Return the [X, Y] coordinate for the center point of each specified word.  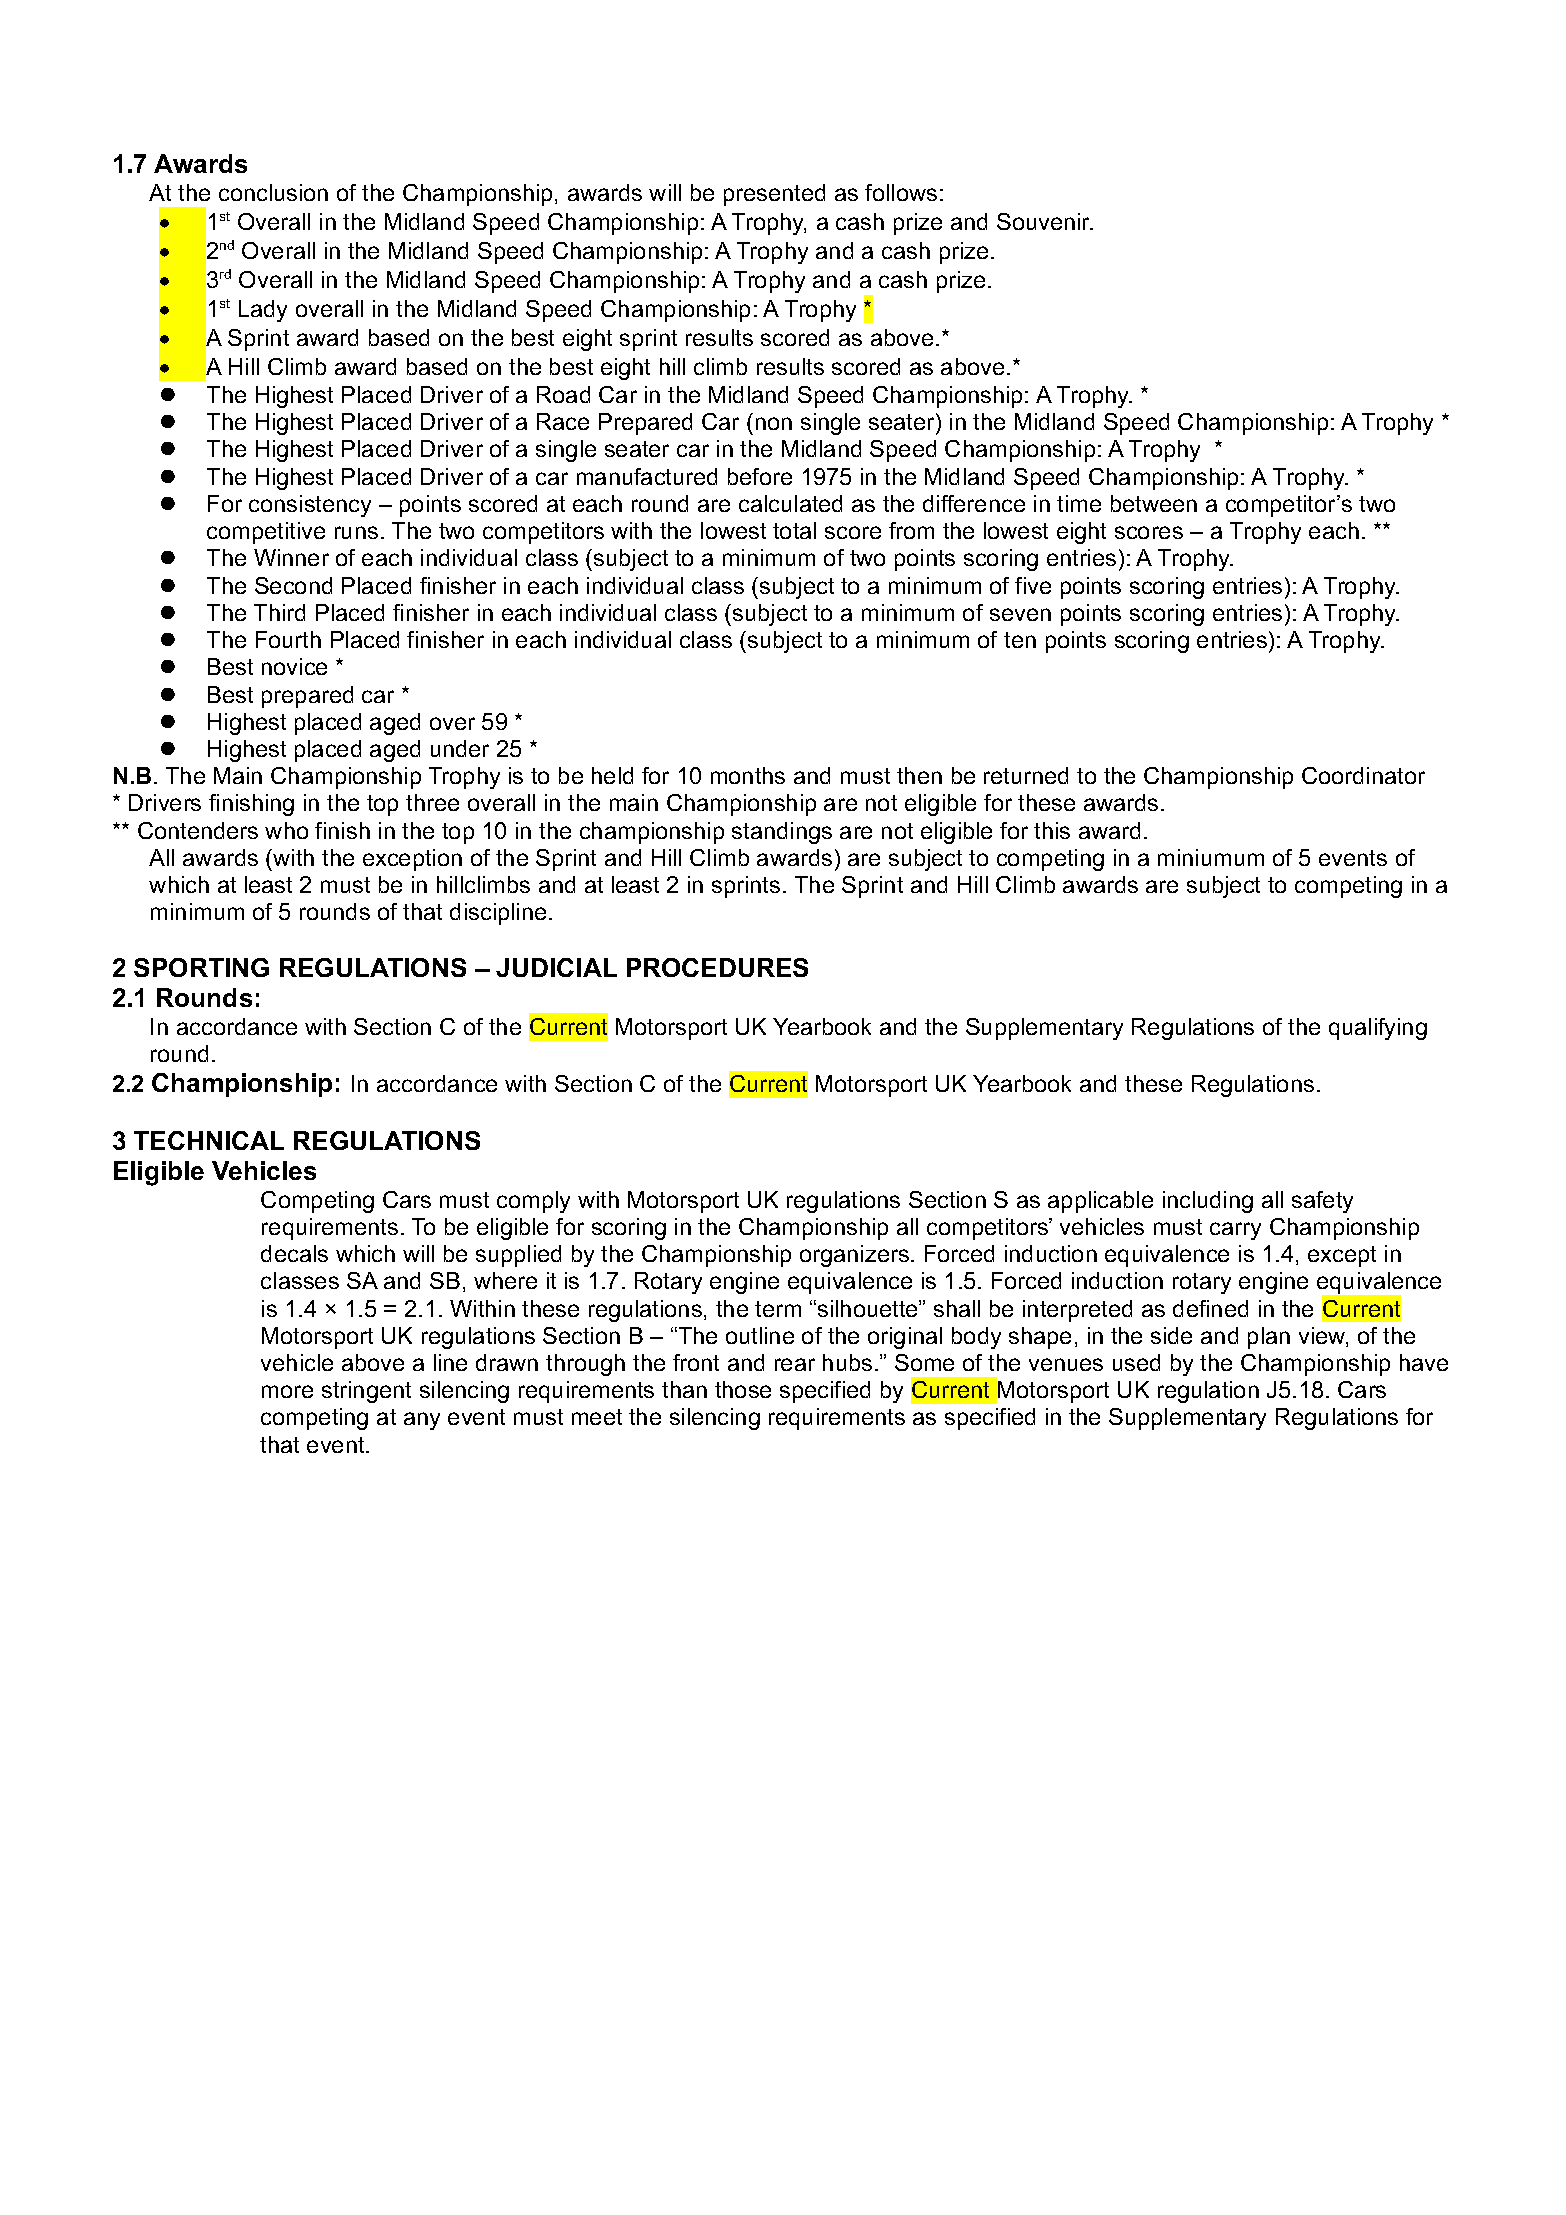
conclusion [273, 192]
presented [774, 195]
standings [782, 833]
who [286, 830]
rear [795, 1364]
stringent [366, 1392]
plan [1269, 1338]
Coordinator [1363, 775]
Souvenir [1045, 221]
